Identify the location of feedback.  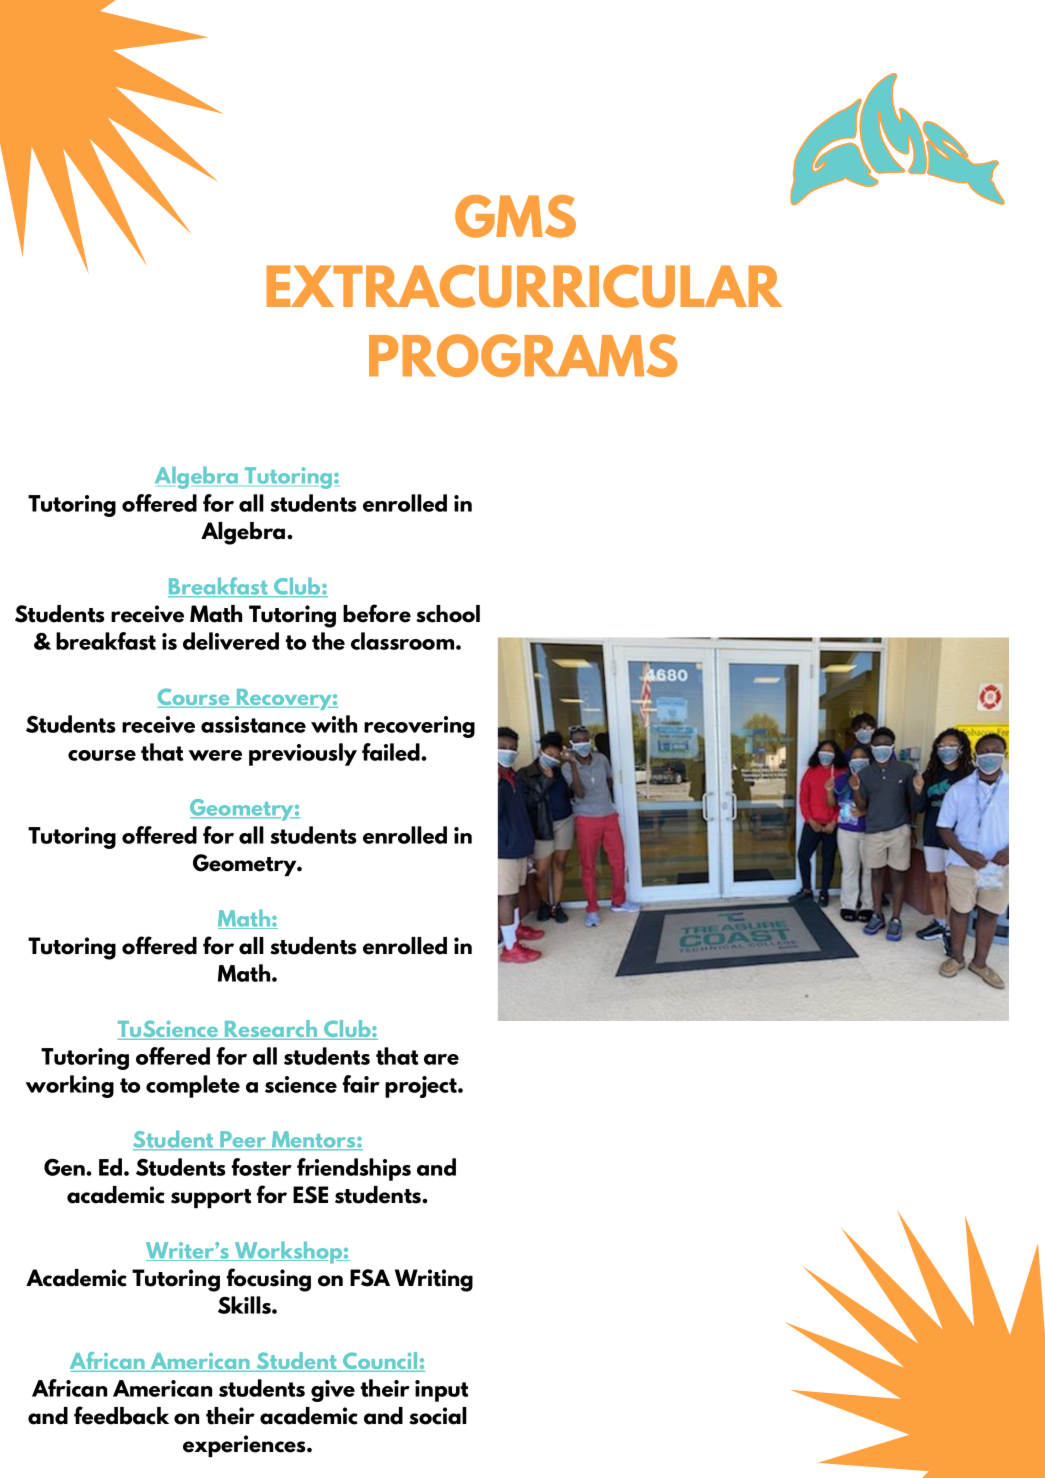
(121, 1415).
